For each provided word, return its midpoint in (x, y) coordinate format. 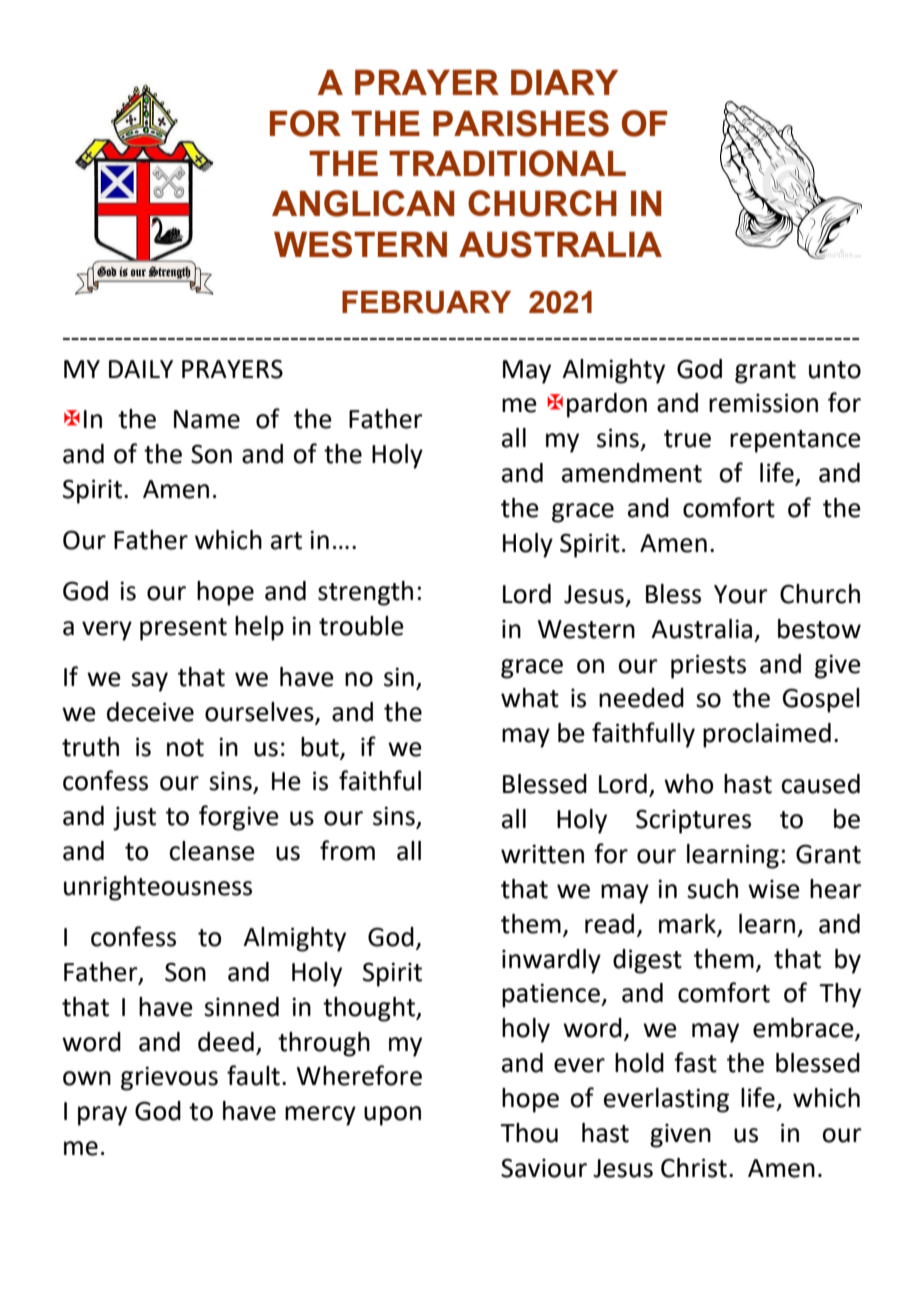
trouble (361, 626)
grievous (169, 1078)
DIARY (564, 82)
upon (392, 1116)
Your (741, 594)
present (183, 629)
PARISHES (521, 123)
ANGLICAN (363, 203)
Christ (694, 1168)
